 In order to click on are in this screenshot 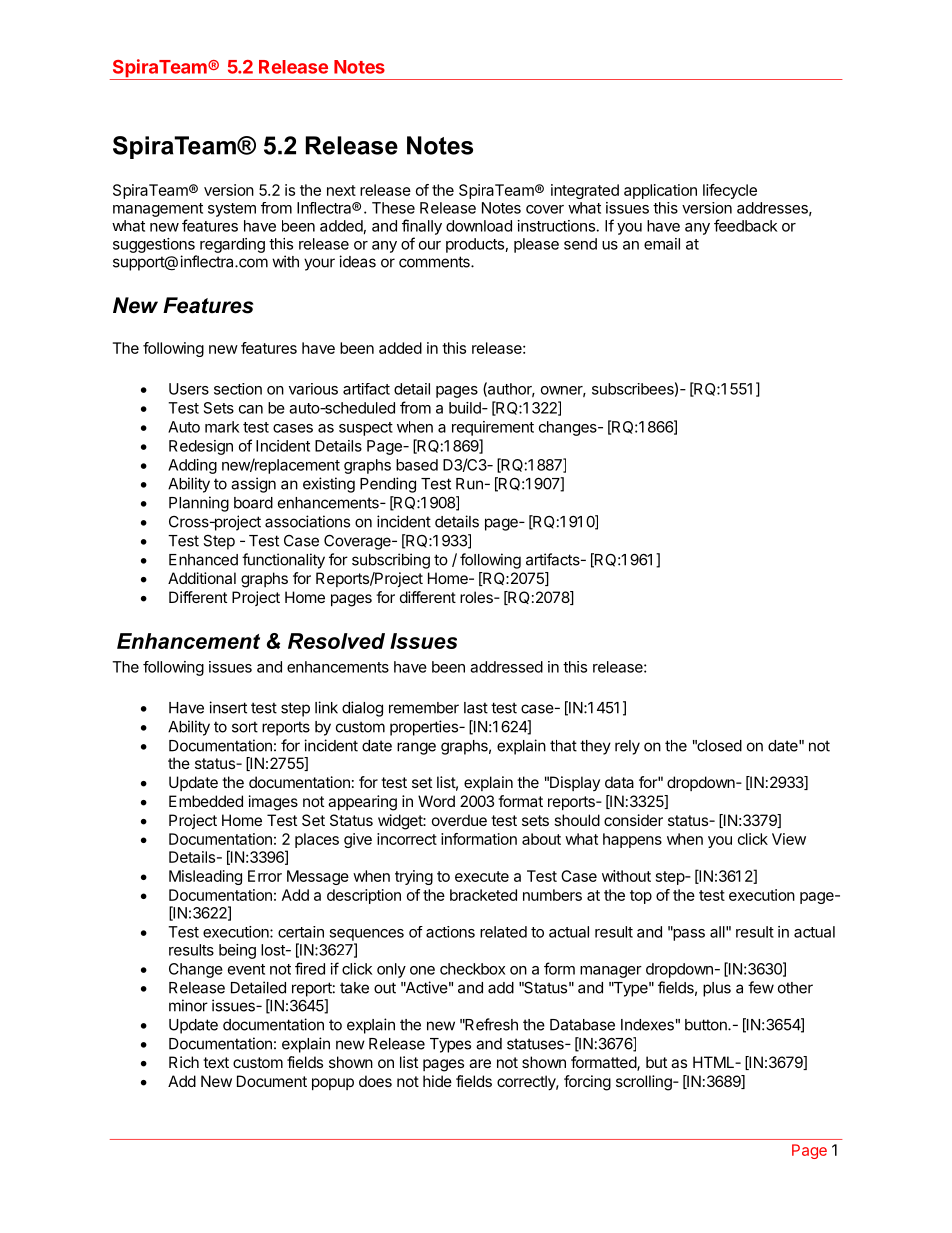, I will do `click(480, 1063)`.
